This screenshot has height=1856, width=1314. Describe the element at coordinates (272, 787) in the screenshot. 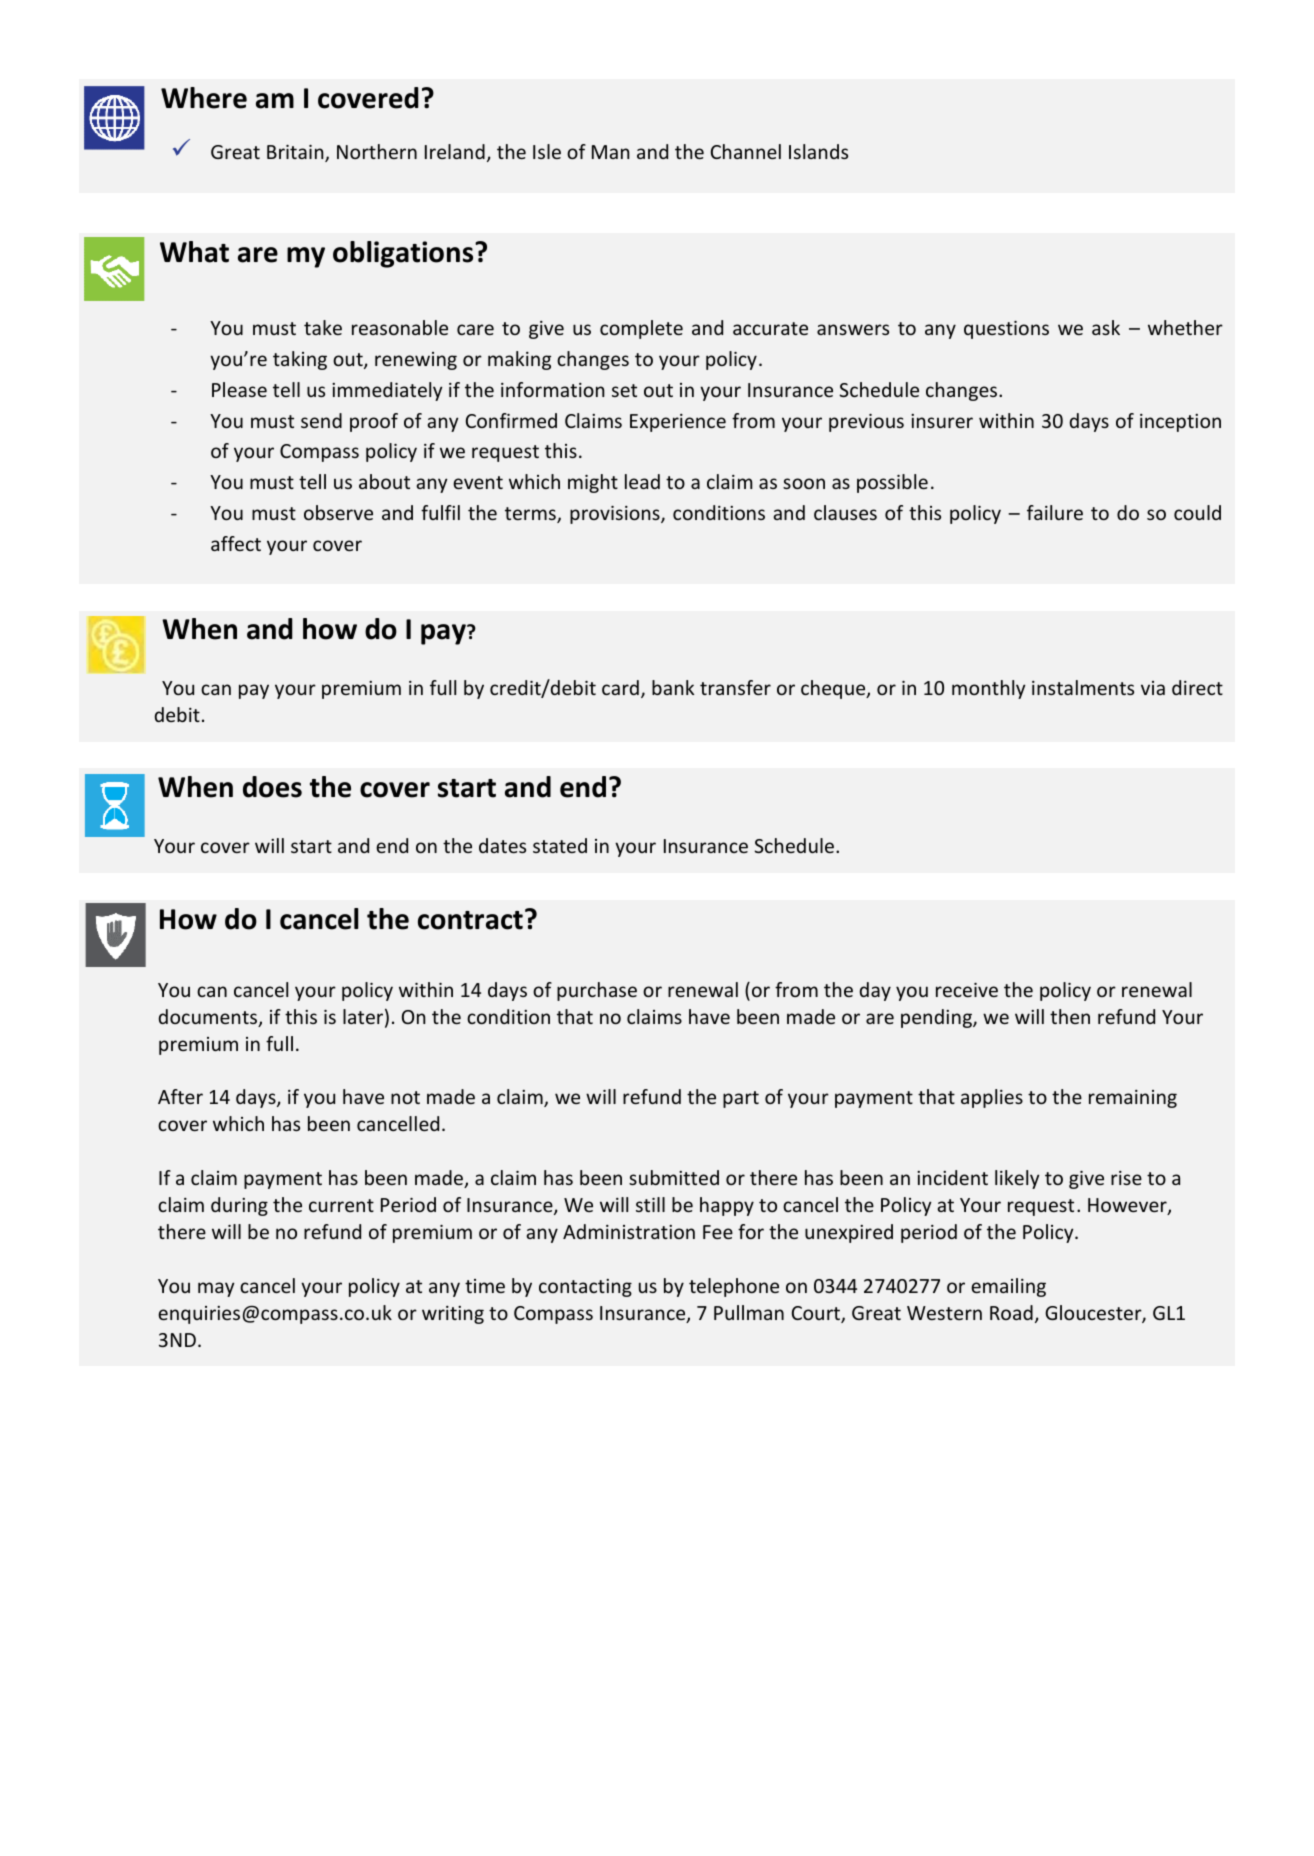

I see `does` at that location.
